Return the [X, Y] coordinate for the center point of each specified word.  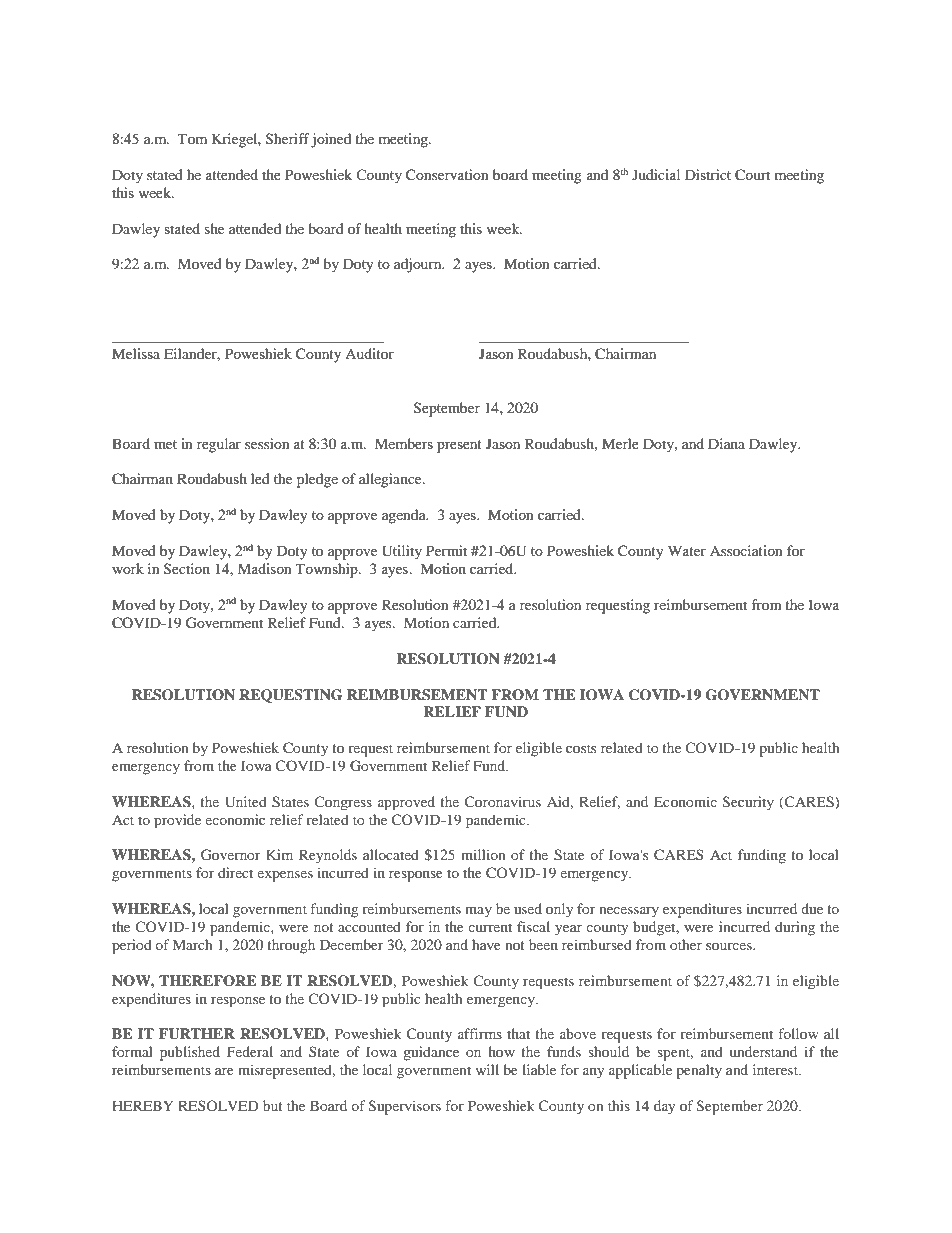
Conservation [447, 175]
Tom [192, 138]
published [190, 1053]
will [487, 1069]
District [708, 174]
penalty [699, 1071]
